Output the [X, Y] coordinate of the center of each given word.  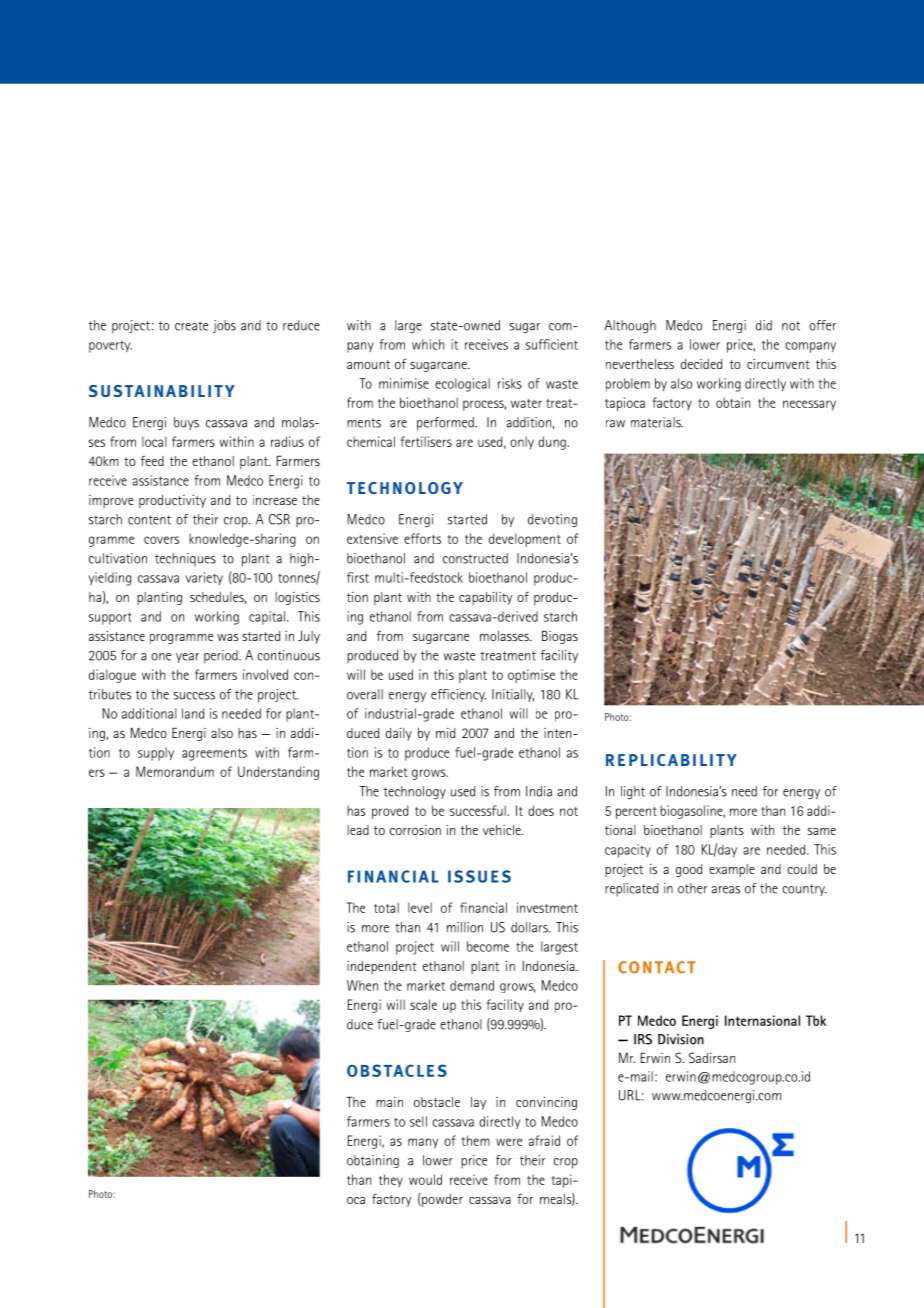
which [428, 344]
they [391, 1181]
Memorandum [175, 771]
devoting [552, 520]
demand [472, 985]
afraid [544, 1140]
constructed [475, 558]
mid [445, 733]
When [362, 985]
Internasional [762, 1020]
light [633, 792]
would [425, 1179]
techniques [185, 559]
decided [701, 364]
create [191, 326]
